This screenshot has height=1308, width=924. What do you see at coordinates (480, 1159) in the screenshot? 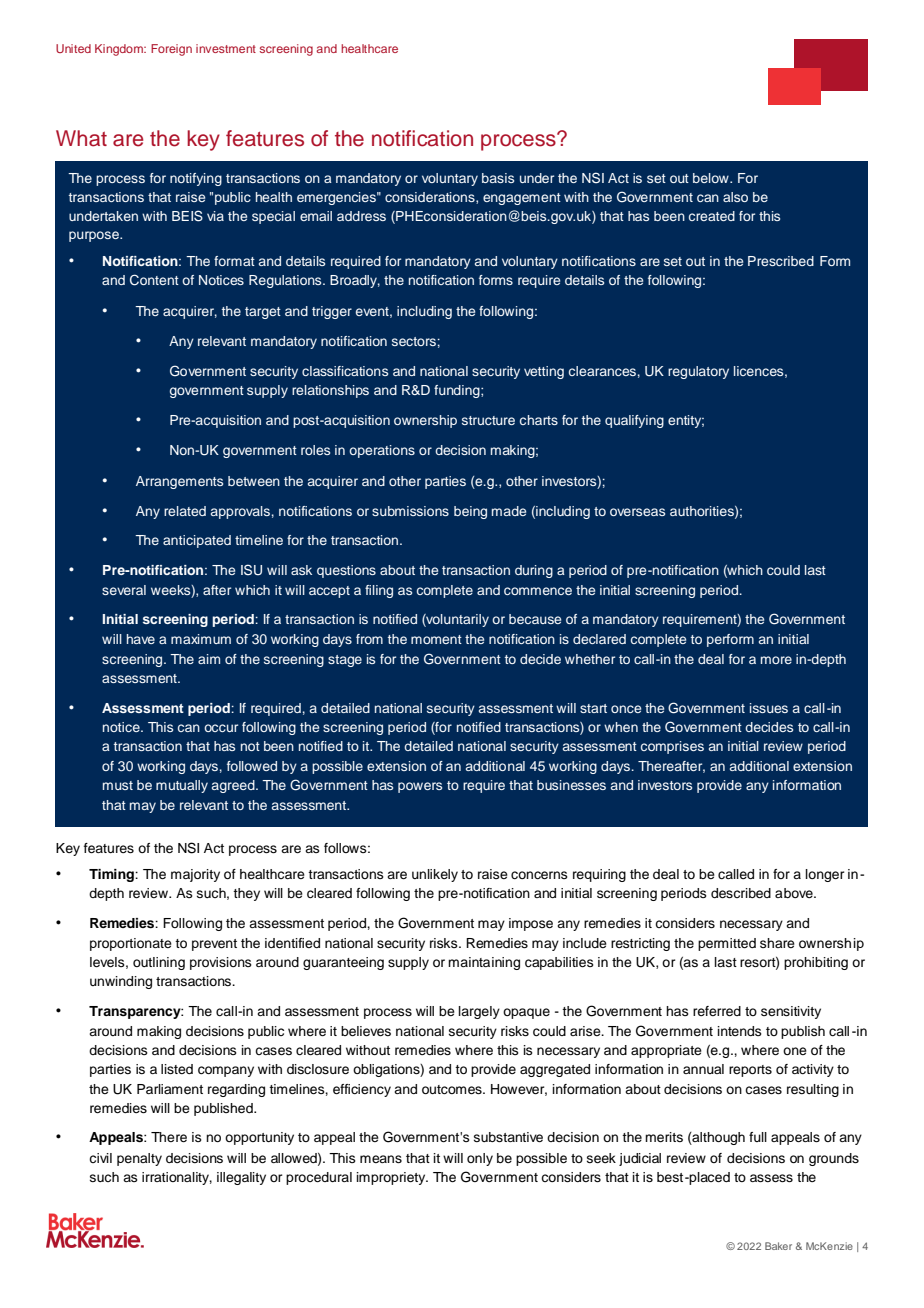
I see `only` at bounding box center [480, 1159].
